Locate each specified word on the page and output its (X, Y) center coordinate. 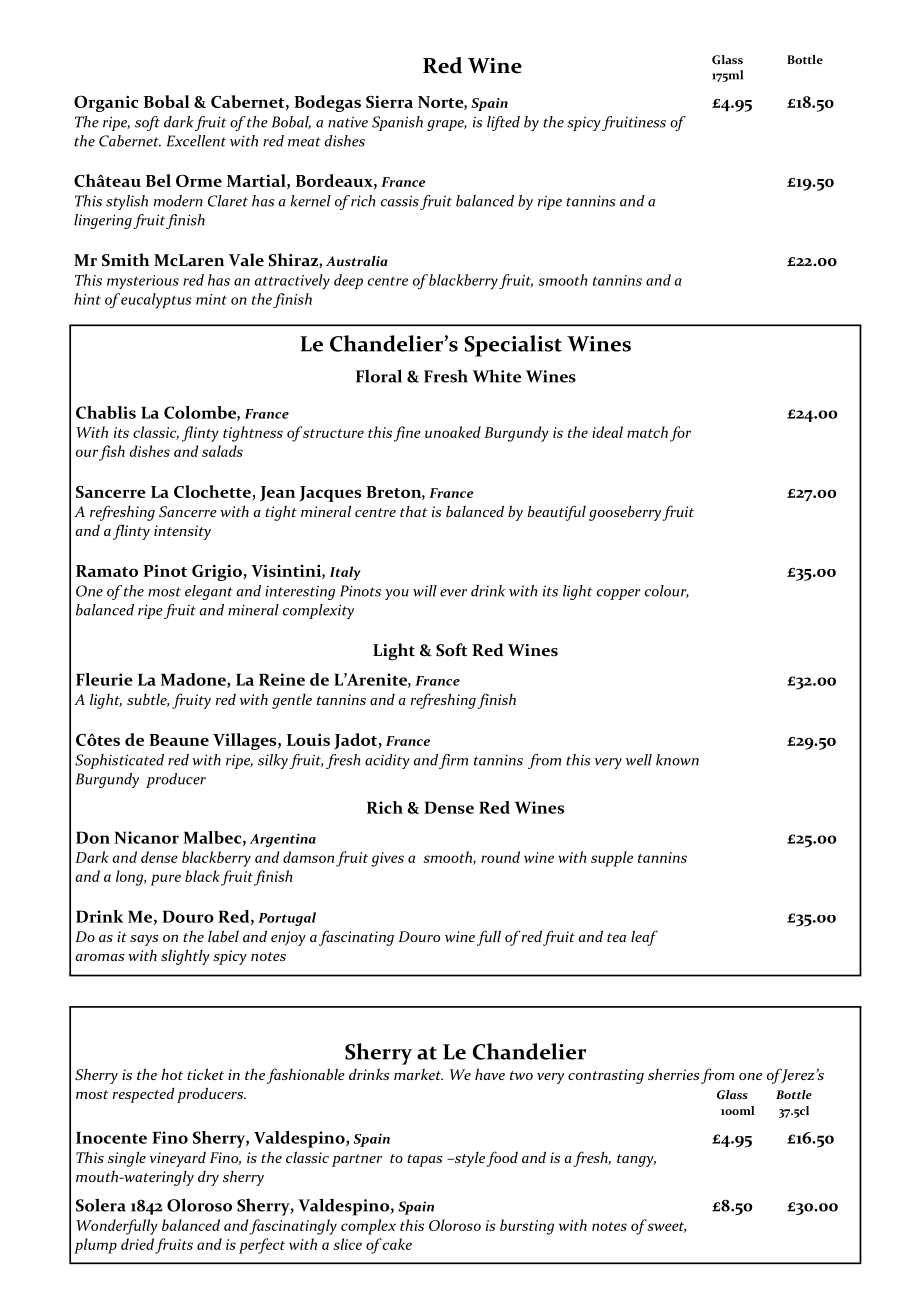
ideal (607, 432)
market (418, 1074)
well (639, 760)
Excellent (196, 141)
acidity (387, 761)
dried (137, 1244)
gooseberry (625, 513)
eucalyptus (156, 301)
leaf (644, 938)
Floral (379, 376)
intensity (182, 532)
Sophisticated (119, 761)
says (144, 940)
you (397, 594)
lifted (503, 123)
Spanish (397, 123)
